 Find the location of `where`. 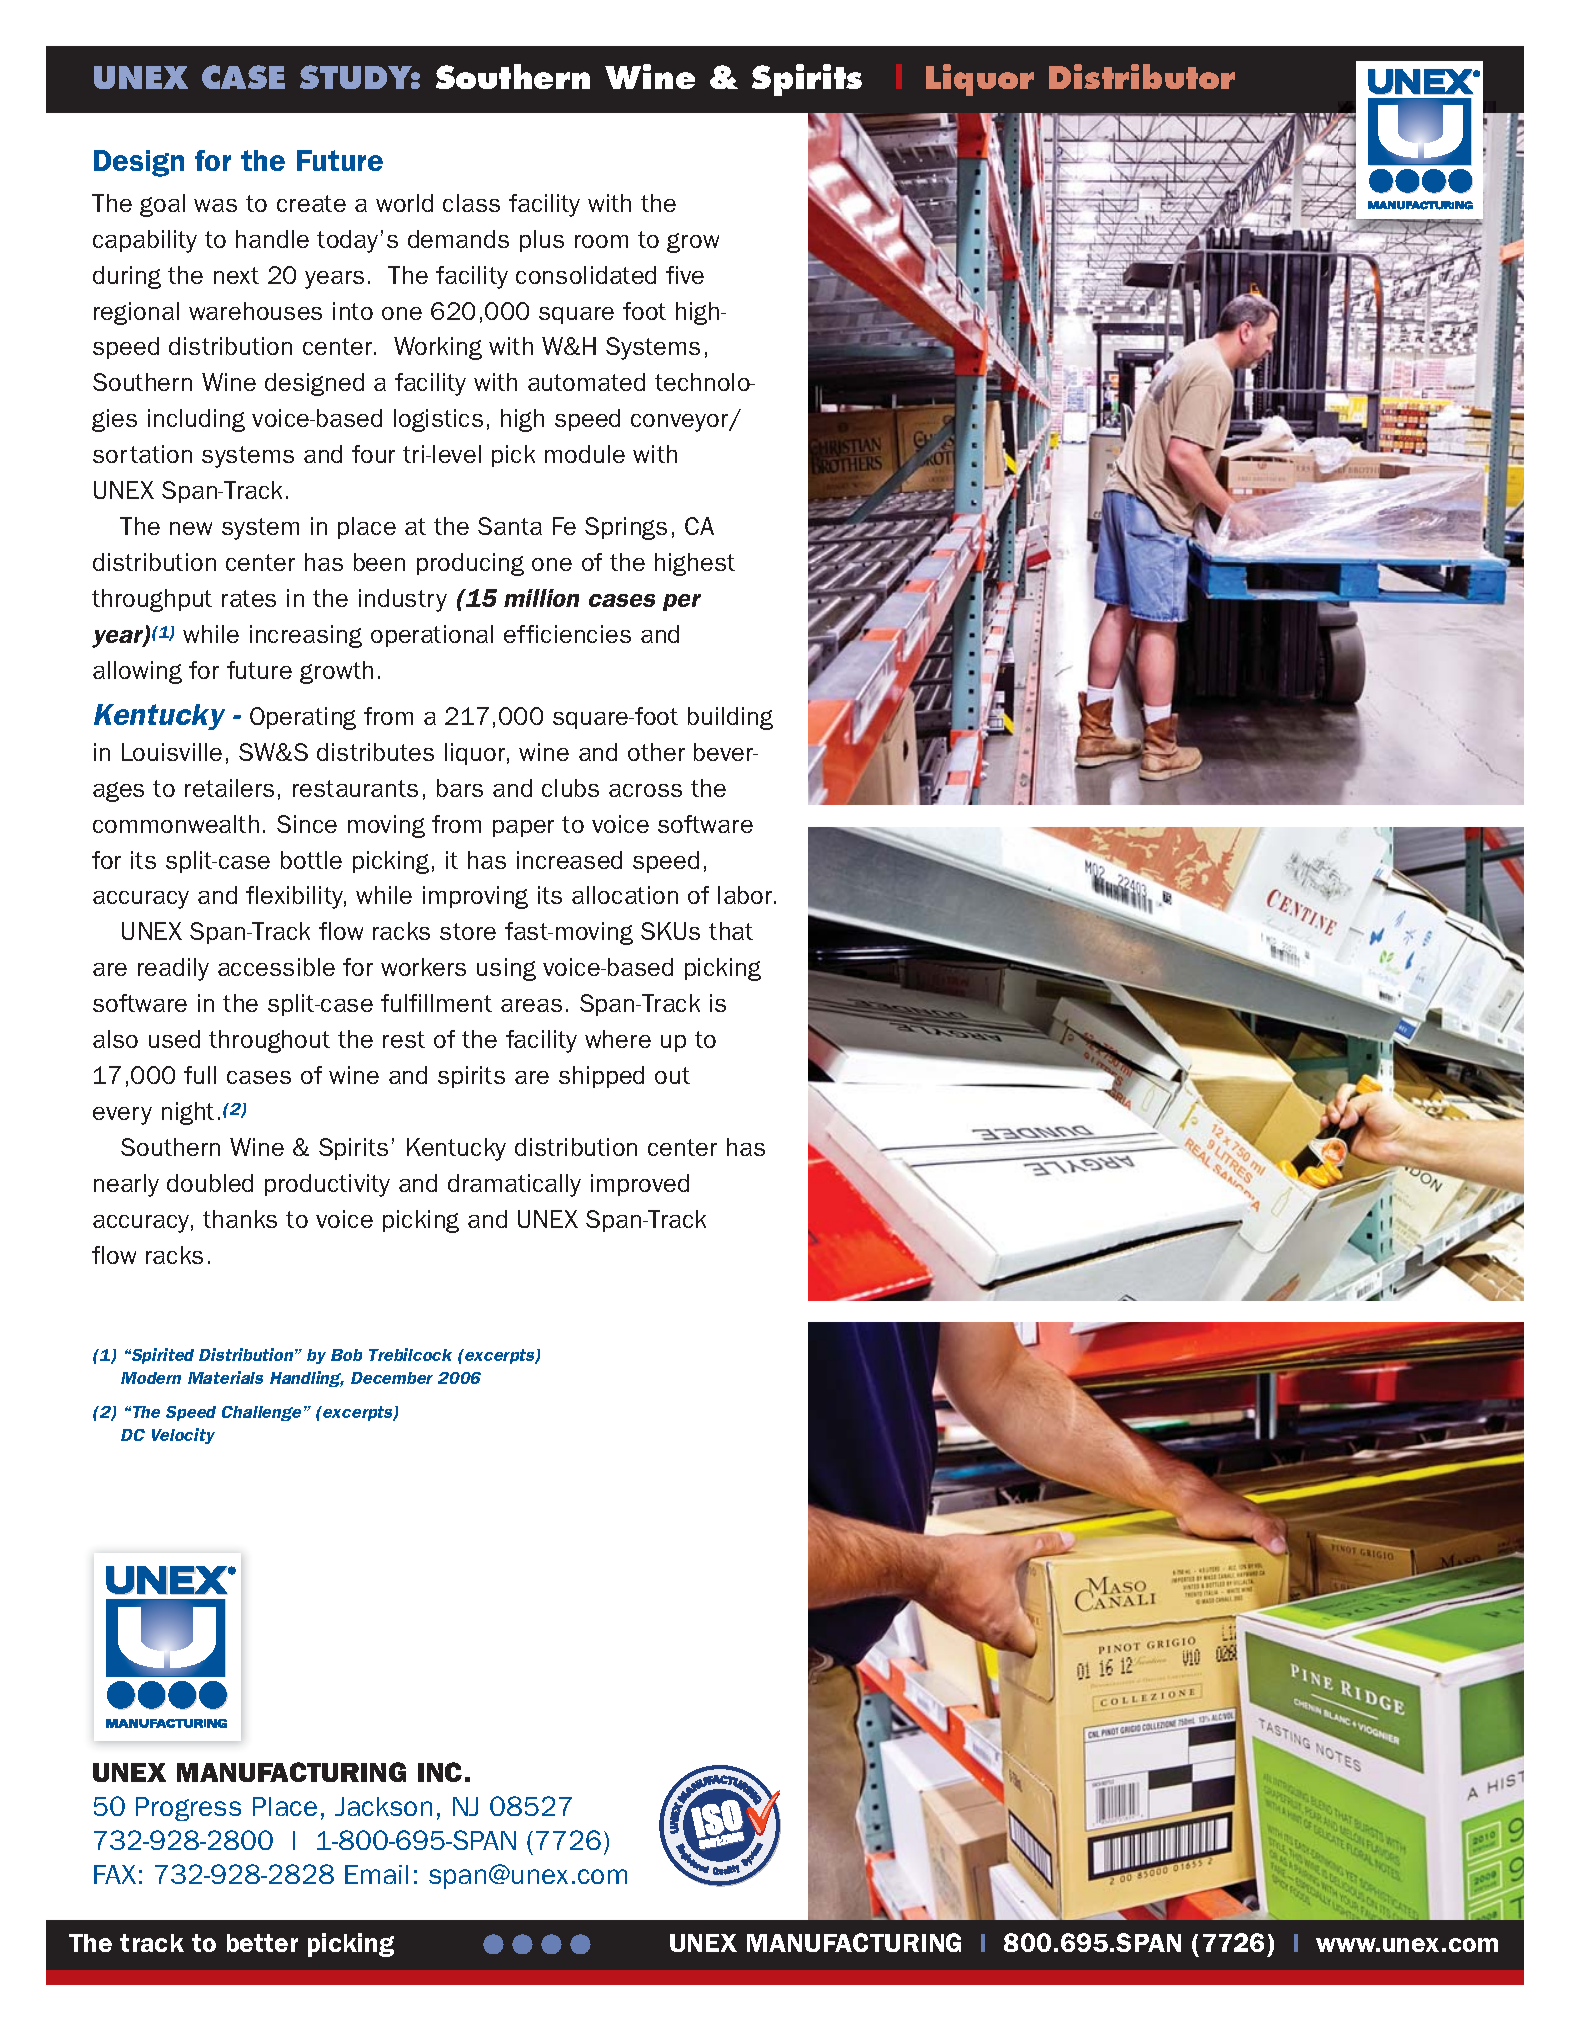

where is located at coordinates (618, 1039).
